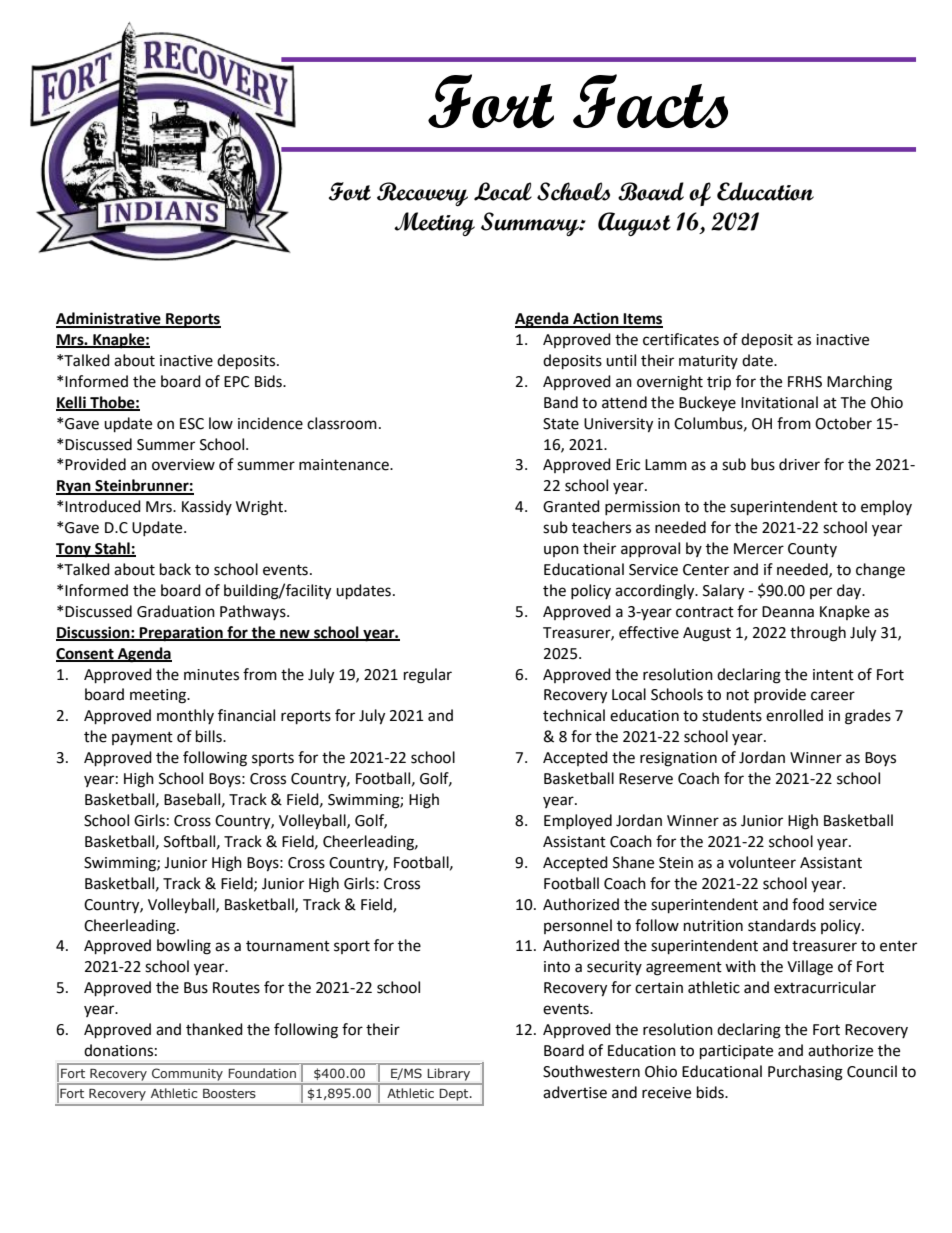  I want to click on enrolled, so click(794, 715).
